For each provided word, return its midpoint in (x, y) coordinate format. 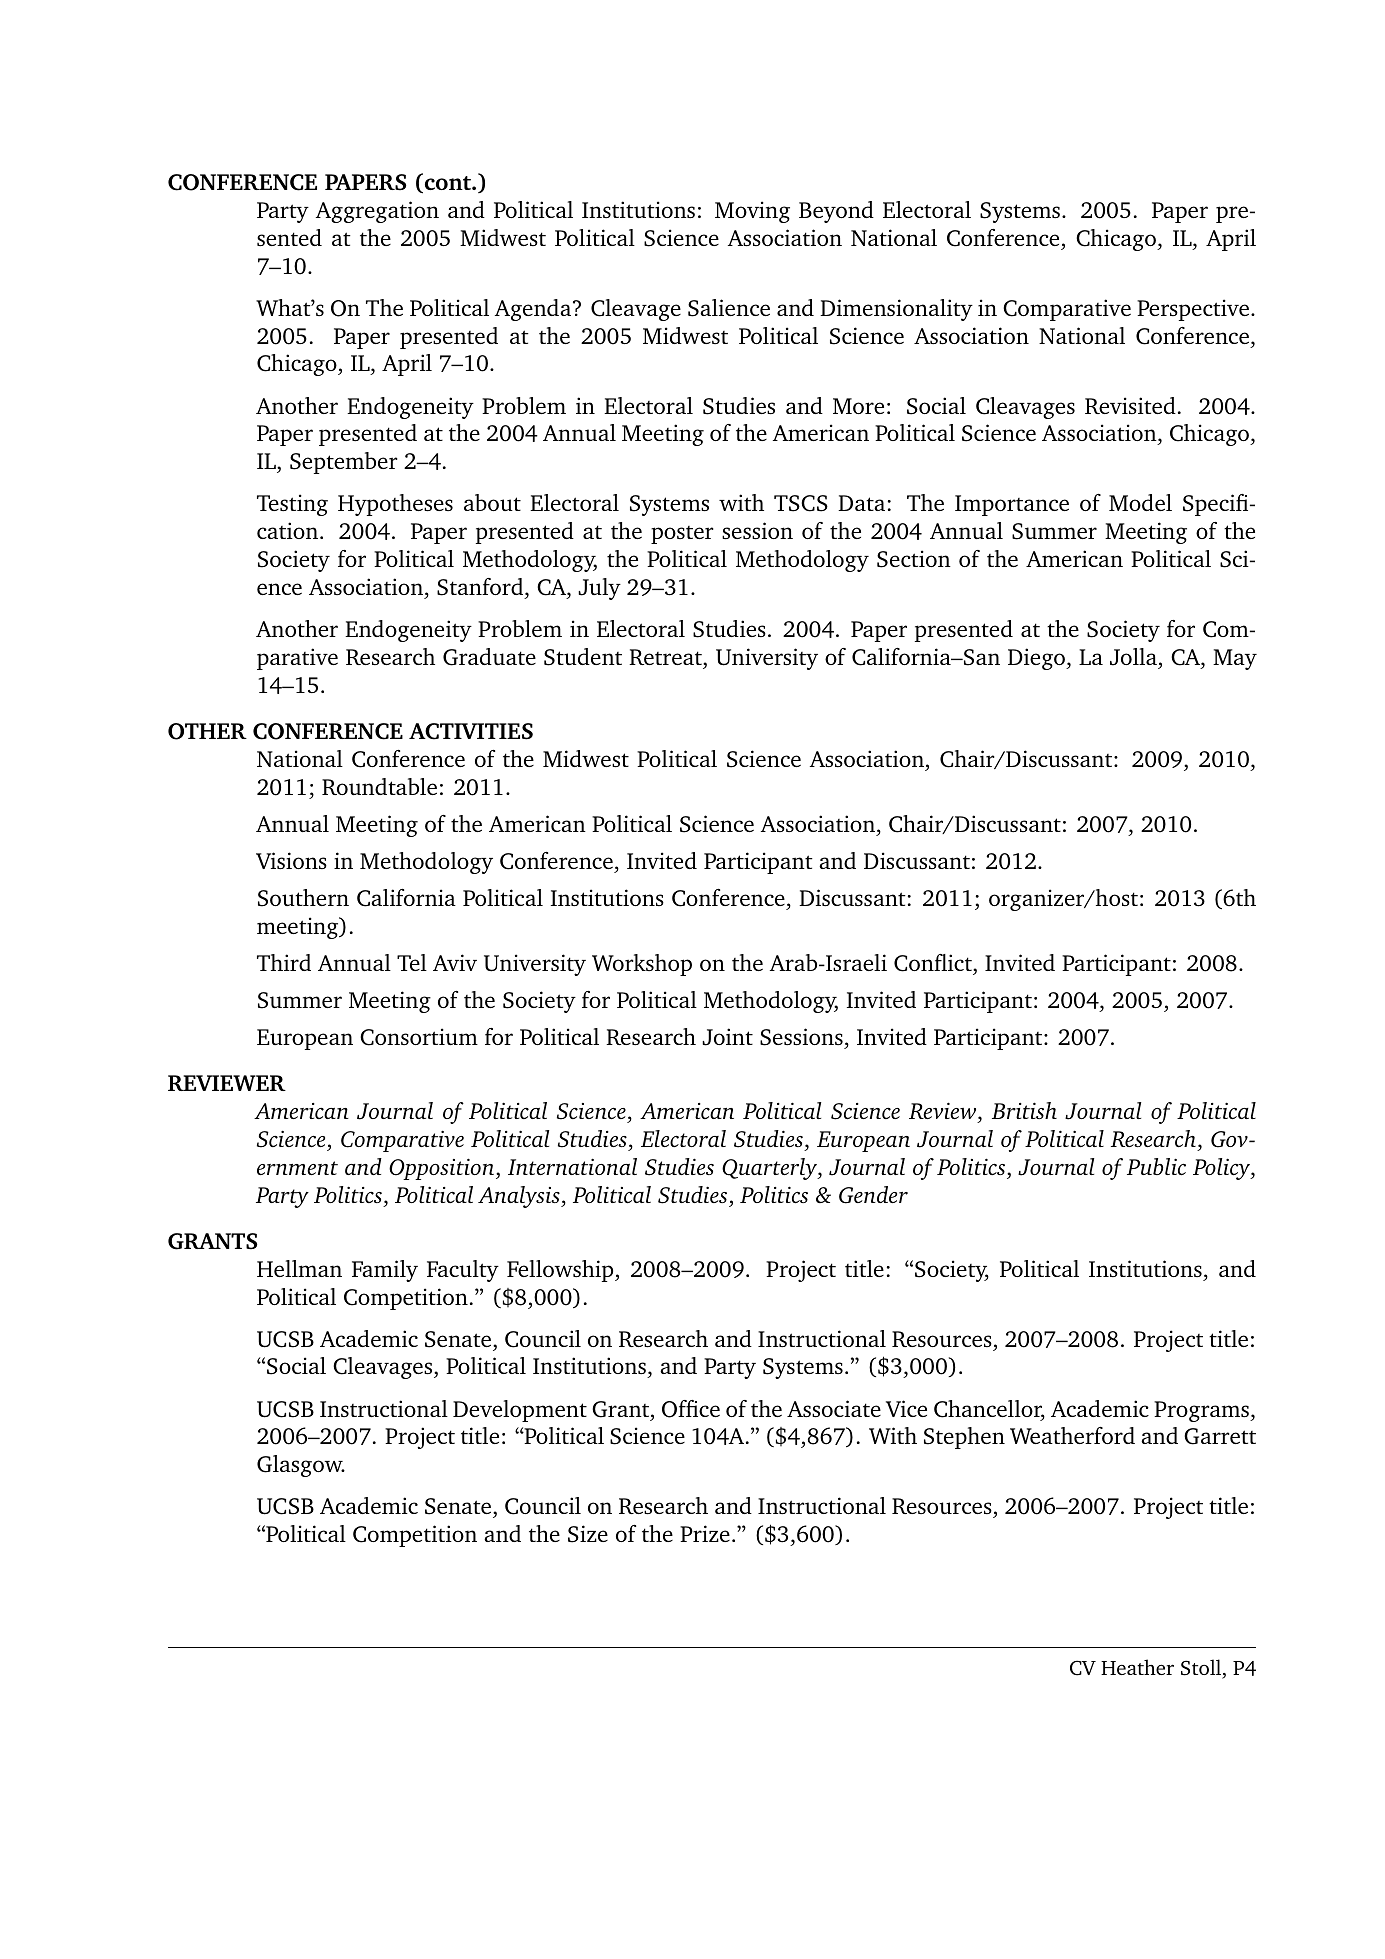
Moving (752, 212)
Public (1156, 1167)
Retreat (666, 657)
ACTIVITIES (471, 731)
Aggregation (377, 212)
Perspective (1193, 310)
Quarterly (770, 1169)
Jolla (1135, 658)
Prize (705, 1533)
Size (588, 1534)
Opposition (441, 1169)
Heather (1137, 1667)
